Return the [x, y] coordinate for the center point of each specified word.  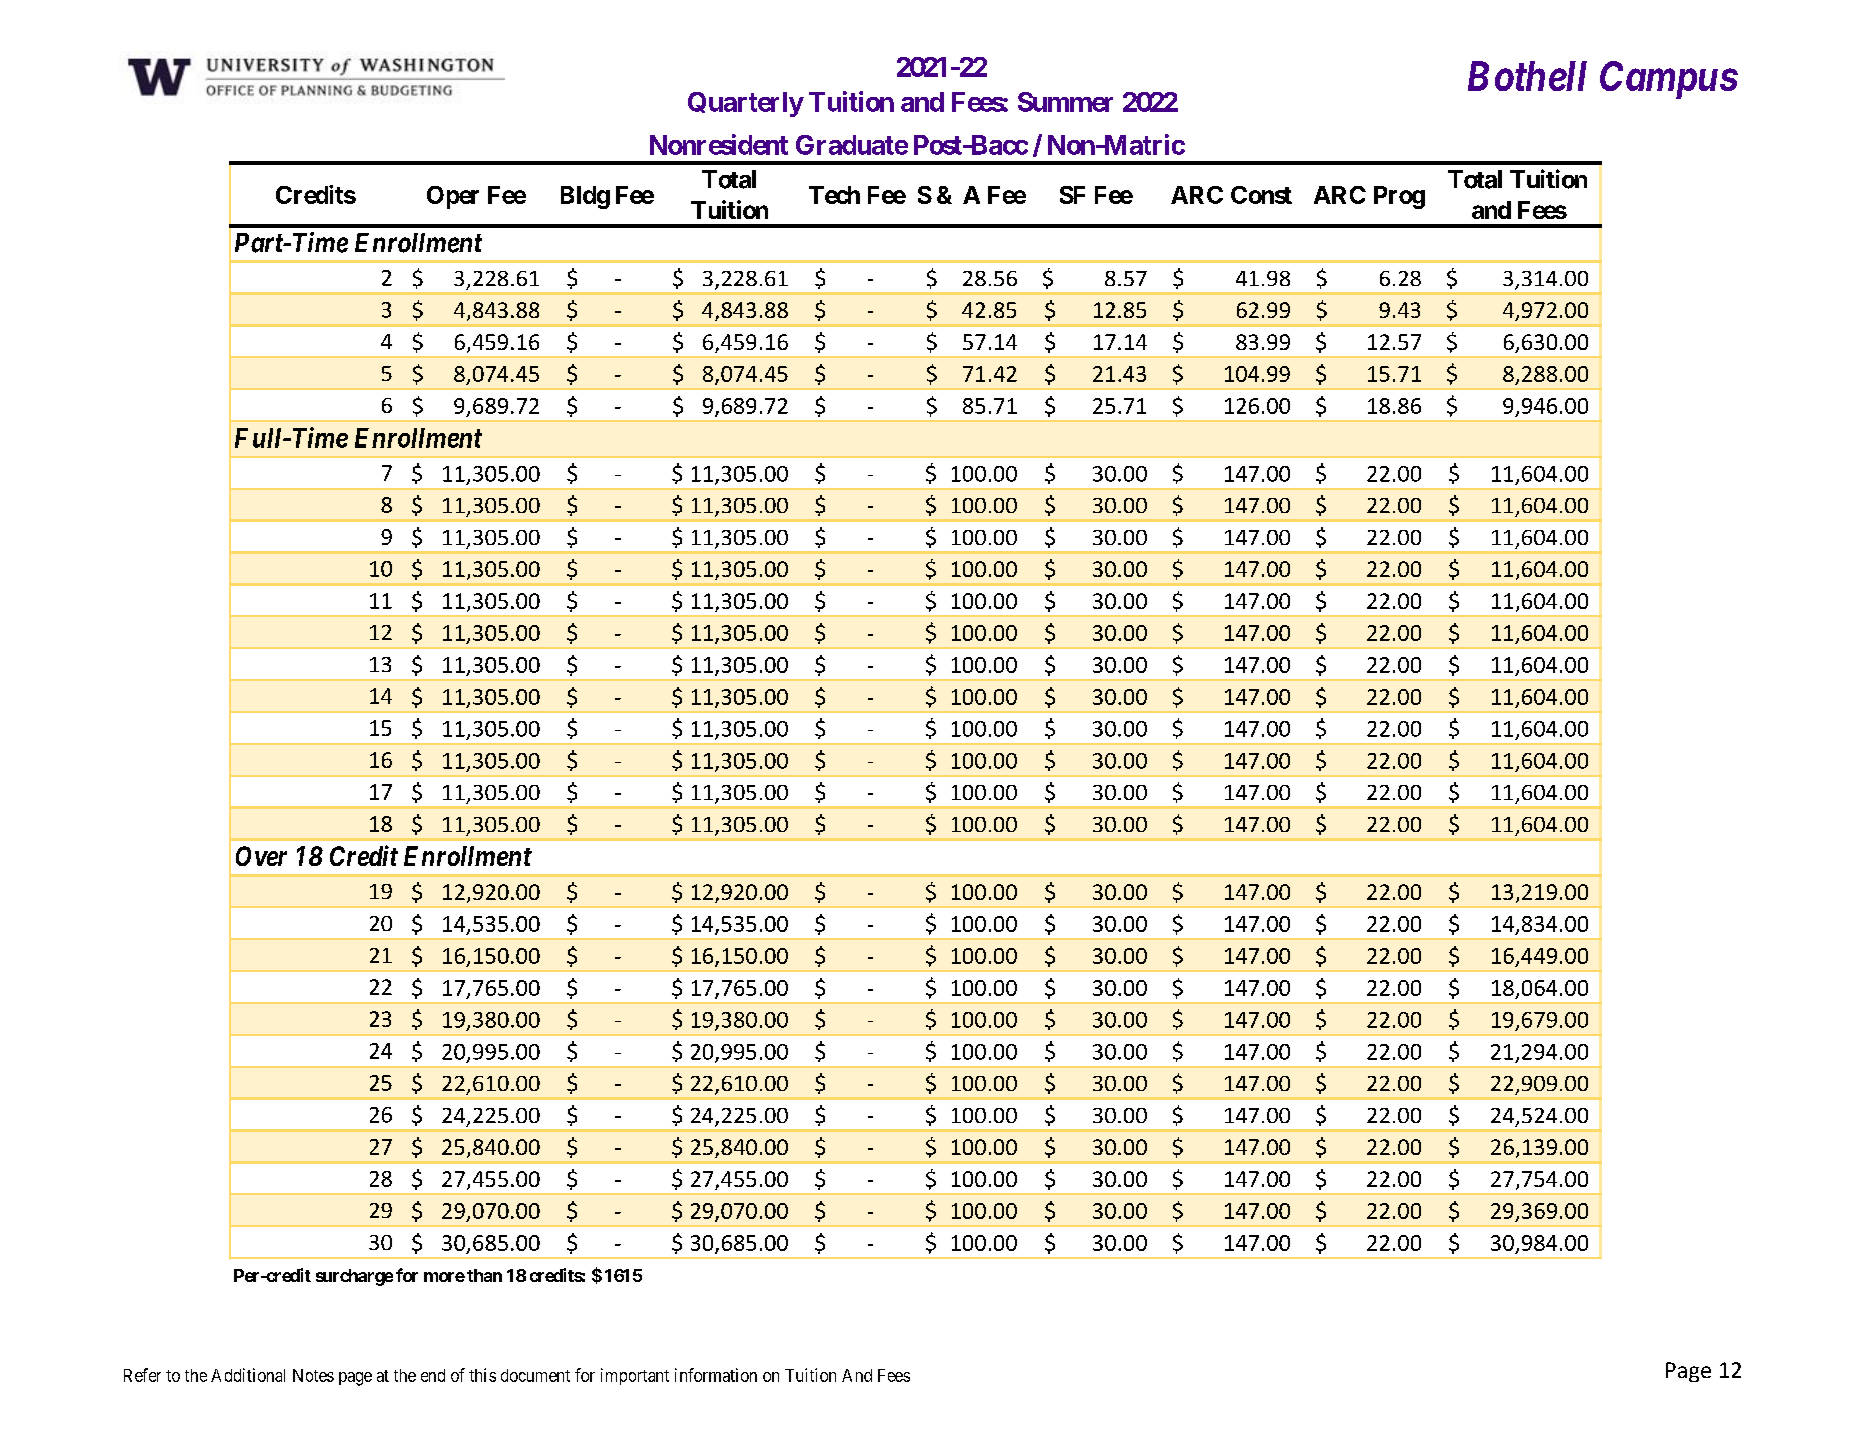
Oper [453, 197]
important [635, 1376]
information [716, 1375]
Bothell [1527, 76]
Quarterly [746, 104]
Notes [313, 1375]
